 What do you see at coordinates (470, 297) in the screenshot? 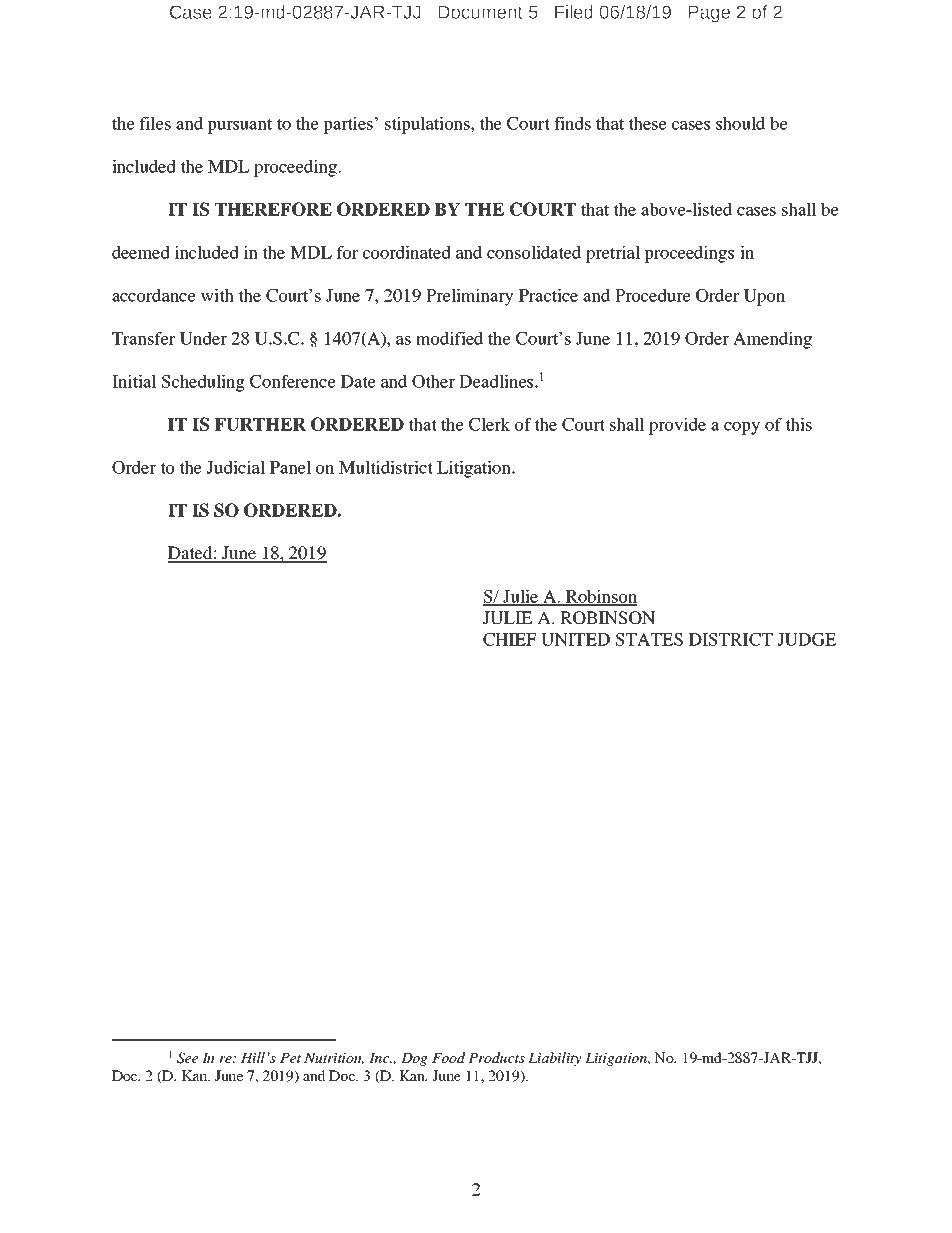
I see `Preliminary` at bounding box center [470, 297].
